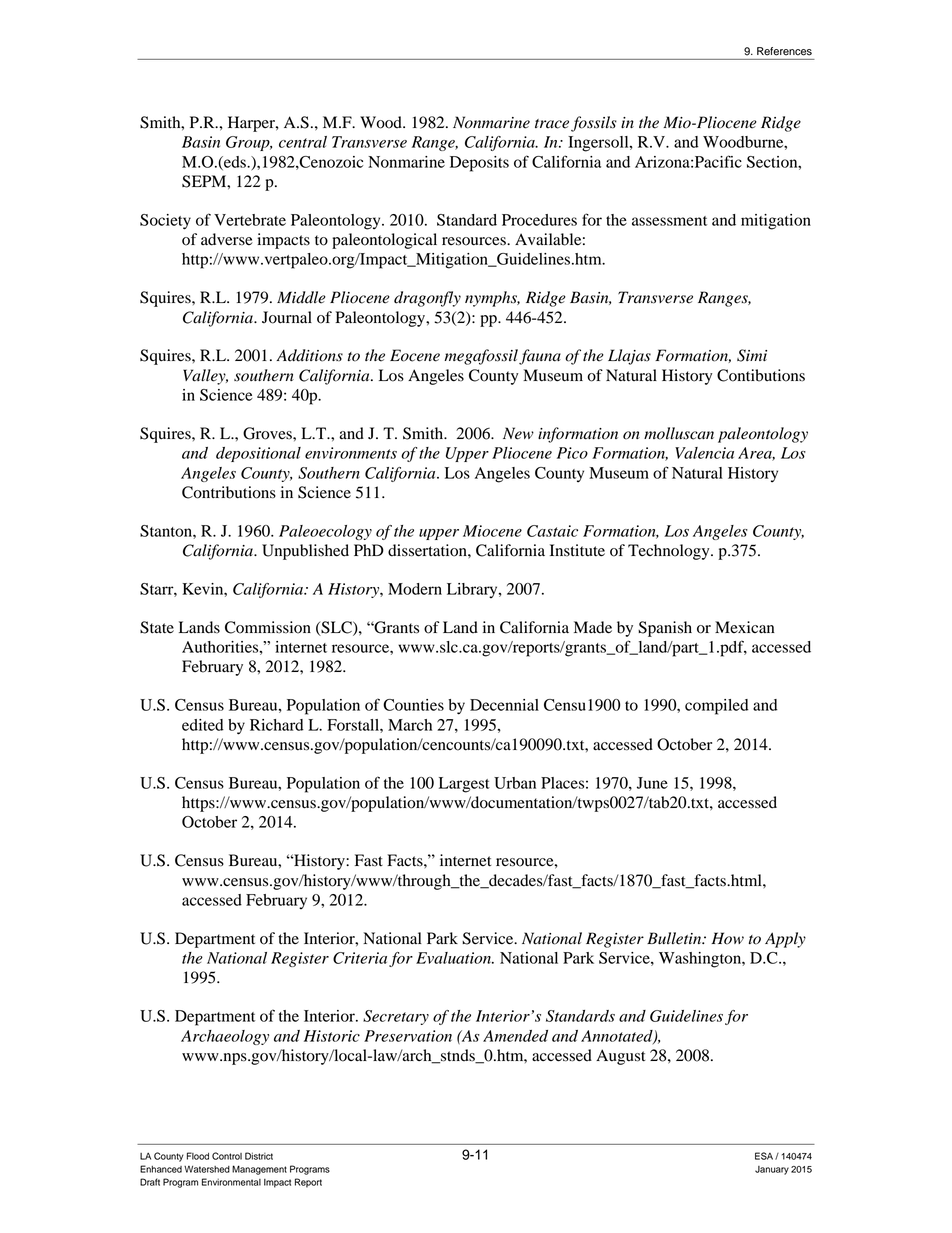 The image size is (952, 1233). I want to click on Group, so click(249, 143).
